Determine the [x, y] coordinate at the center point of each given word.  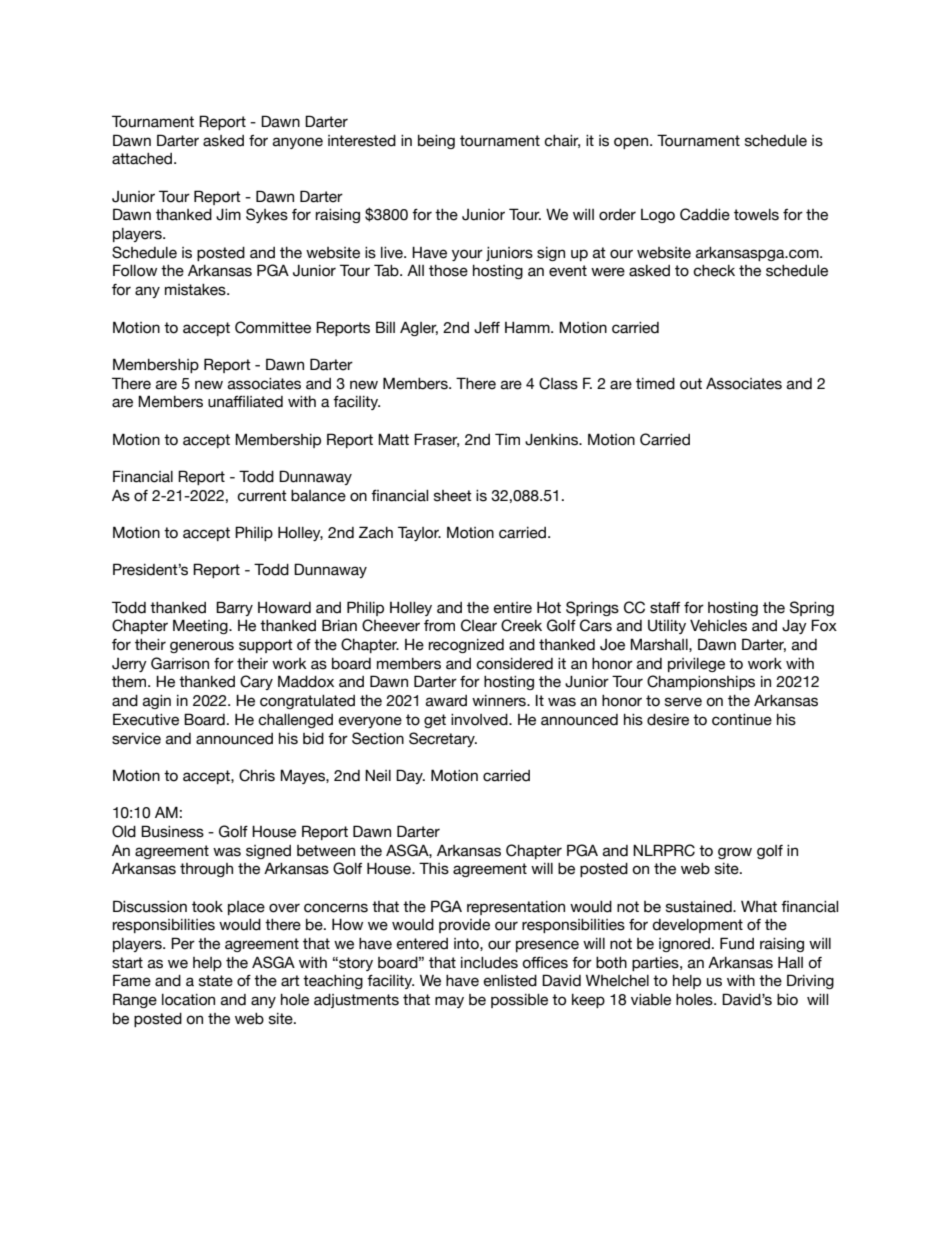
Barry [234, 608]
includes [489, 963]
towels [756, 215]
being [436, 142]
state [216, 981]
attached [143, 159]
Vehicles [718, 626]
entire [513, 608]
